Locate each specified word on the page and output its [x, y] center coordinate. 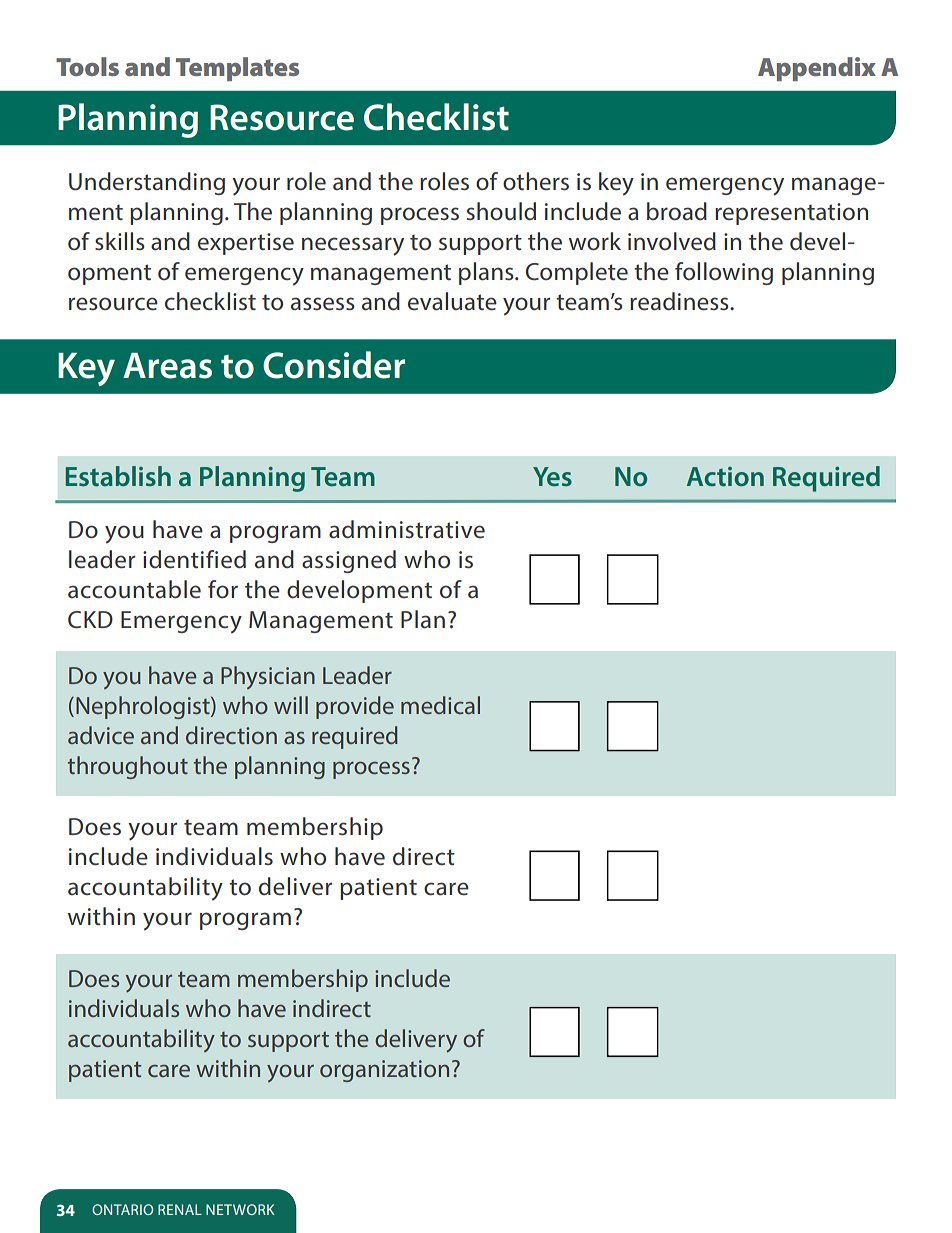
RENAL [180, 1209]
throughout [128, 767]
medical [440, 705]
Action [725, 476]
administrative [407, 529]
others [536, 181]
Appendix [817, 69]
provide [355, 707]
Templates [237, 69]
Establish [118, 476]
